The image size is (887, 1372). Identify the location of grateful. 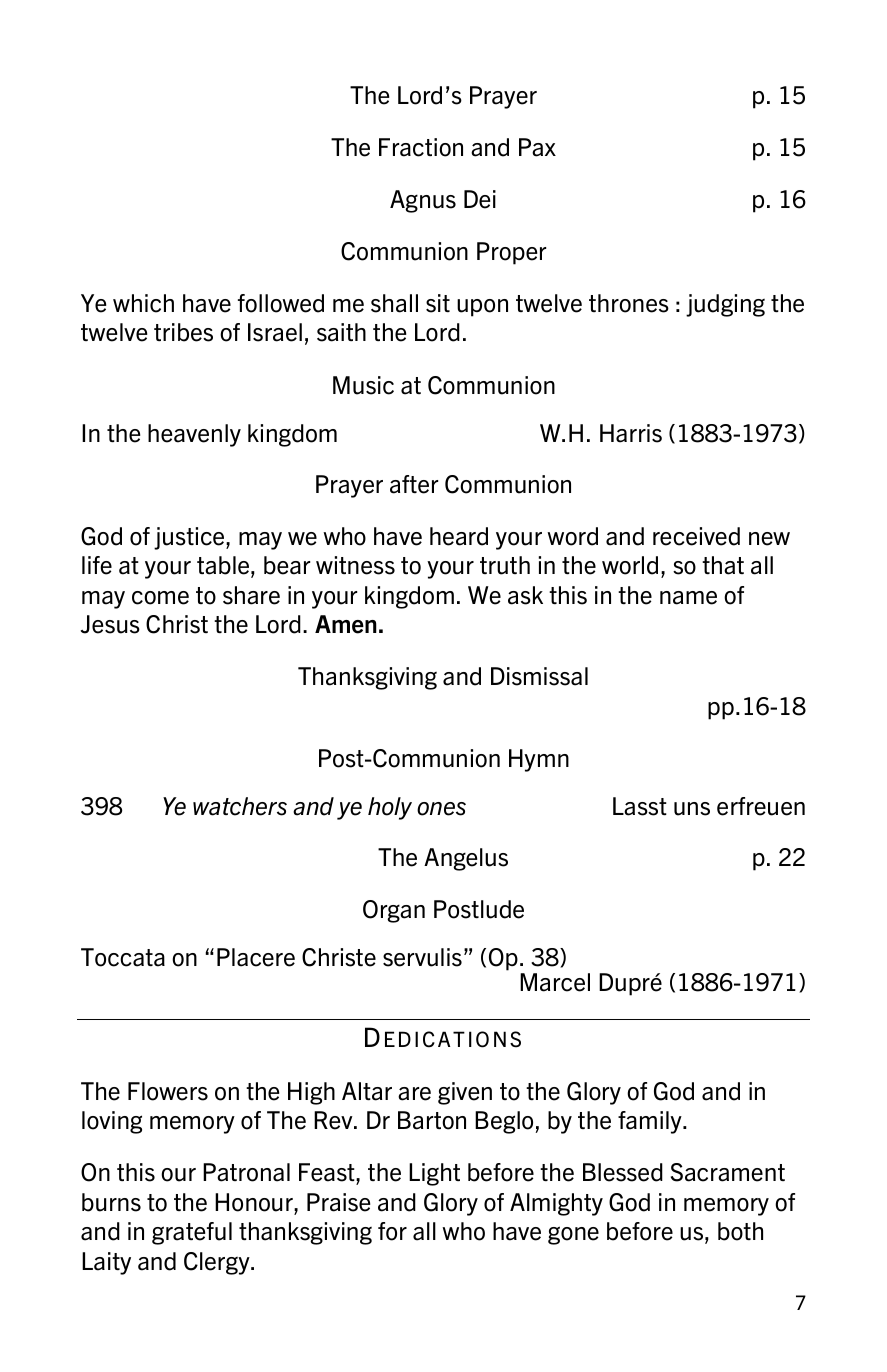
(192, 1233).
